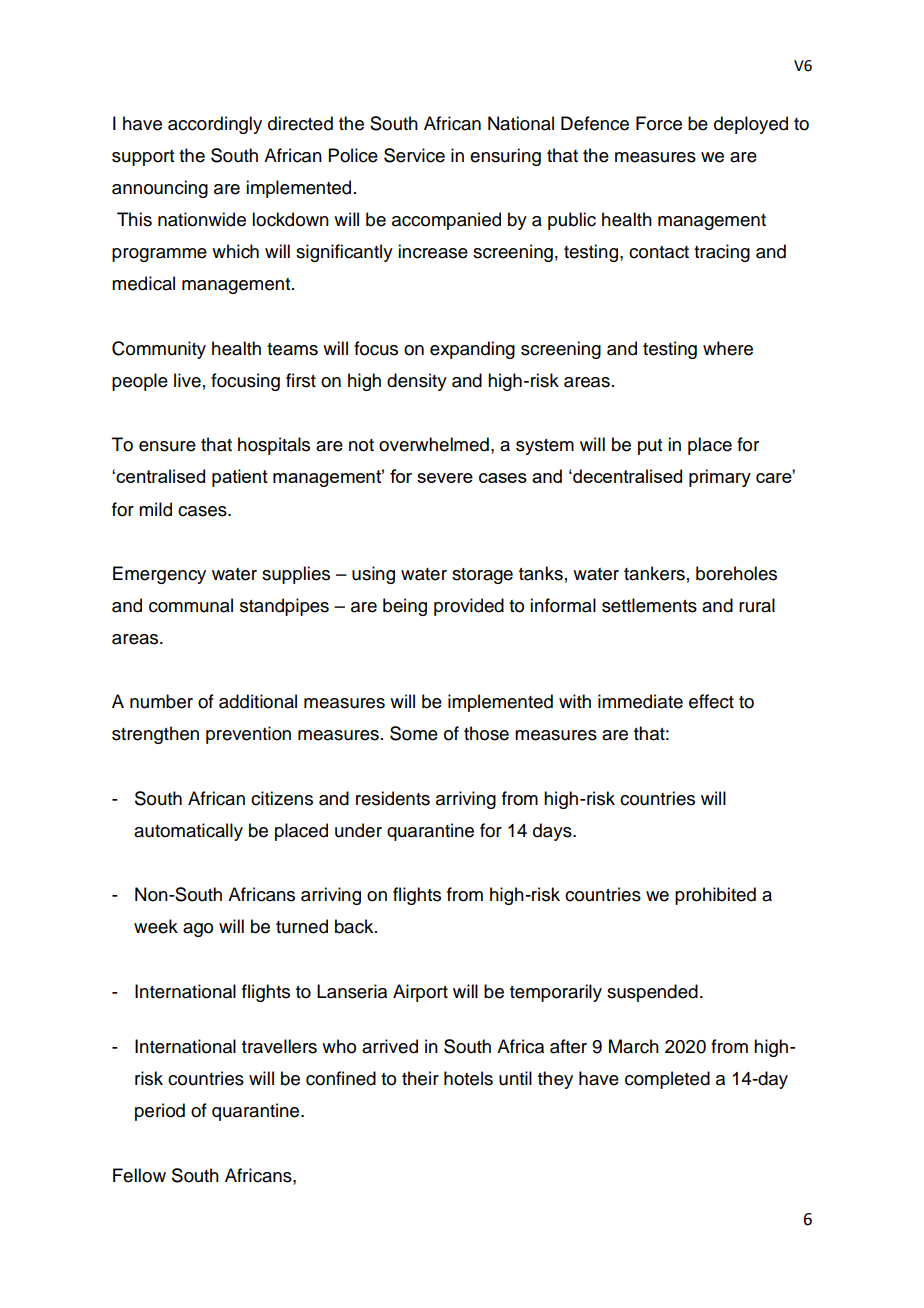 Image resolution: width=924 pixels, height=1308 pixels. I want to click on completed, so click(667, 1080).
